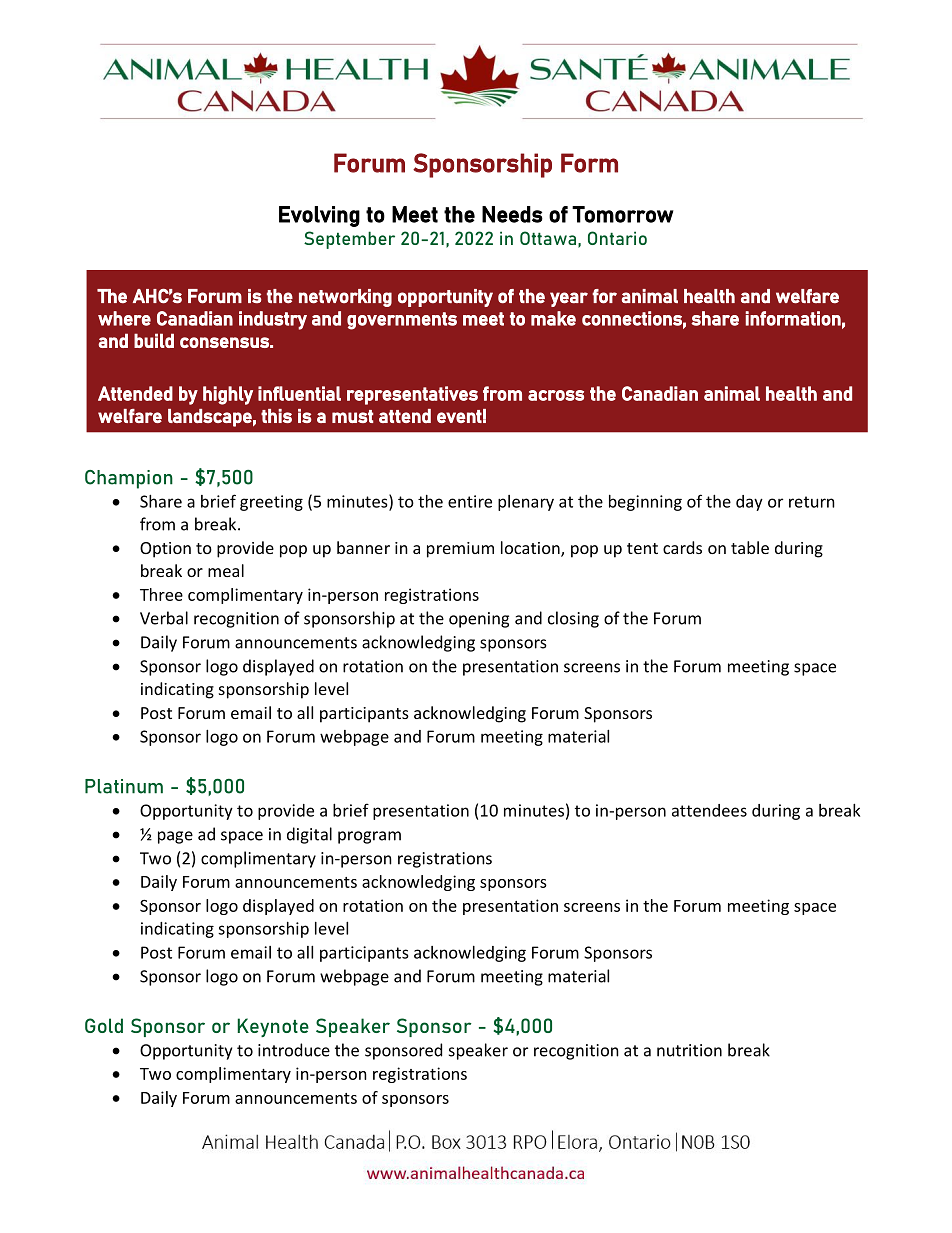  I want to click on Champion, so click(129, 479).
